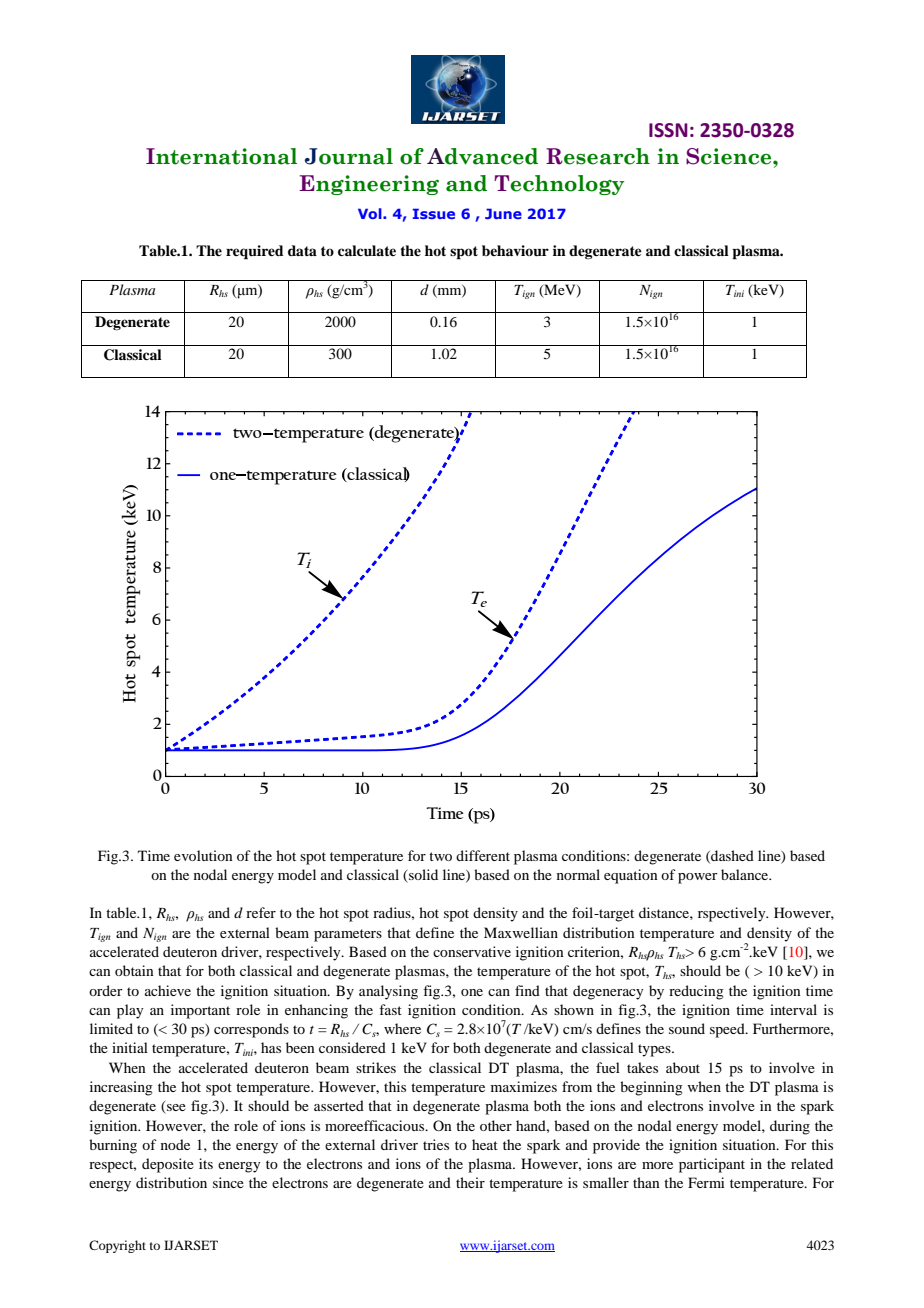  Describe the element at coordinates (483, 855) in the screenshot. I see `different` at that location.
